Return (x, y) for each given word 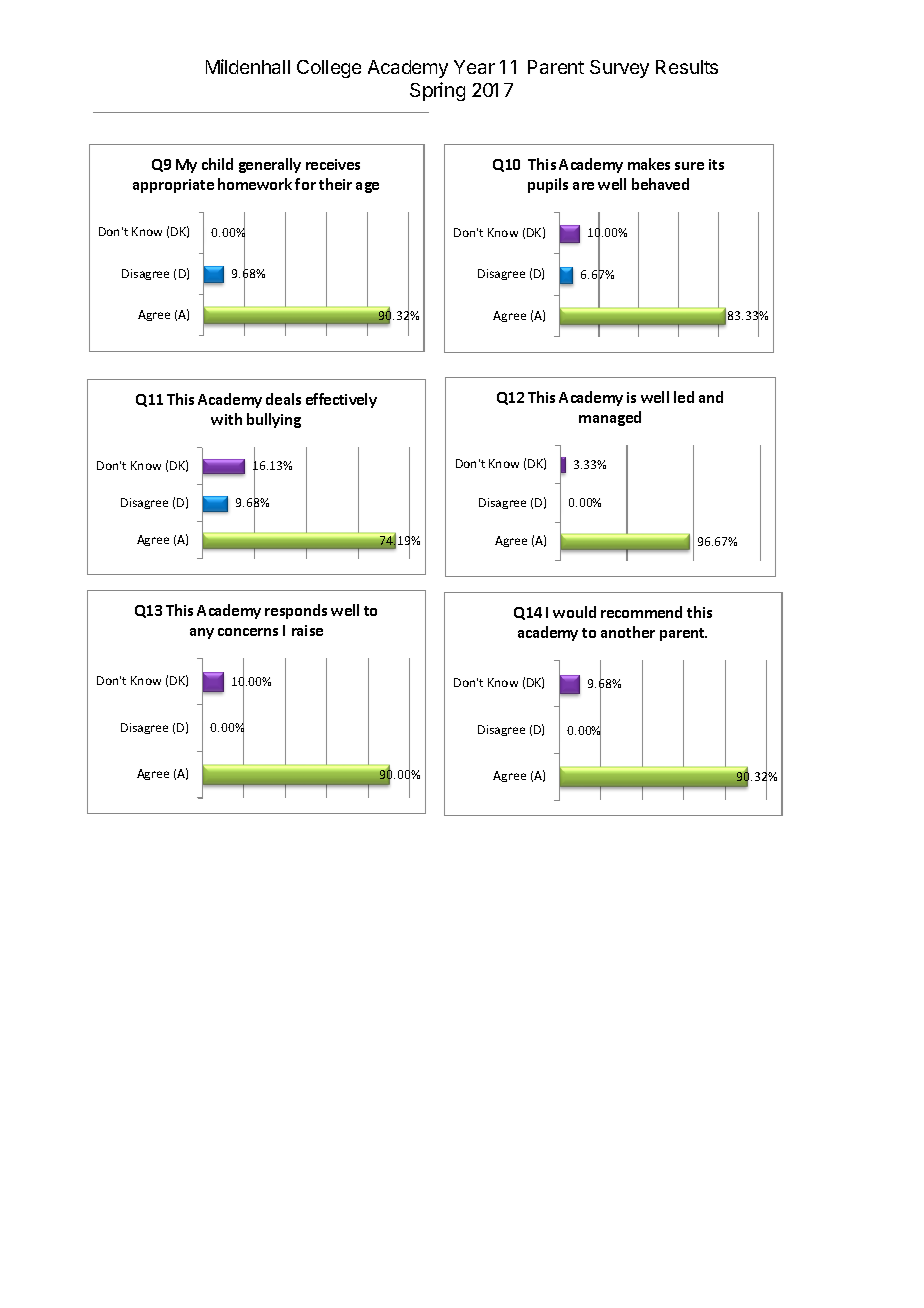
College (329, 69)
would (574, 612)
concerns (248, 632)
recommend (641, 612)
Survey (619, 69)
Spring (437, 91)
